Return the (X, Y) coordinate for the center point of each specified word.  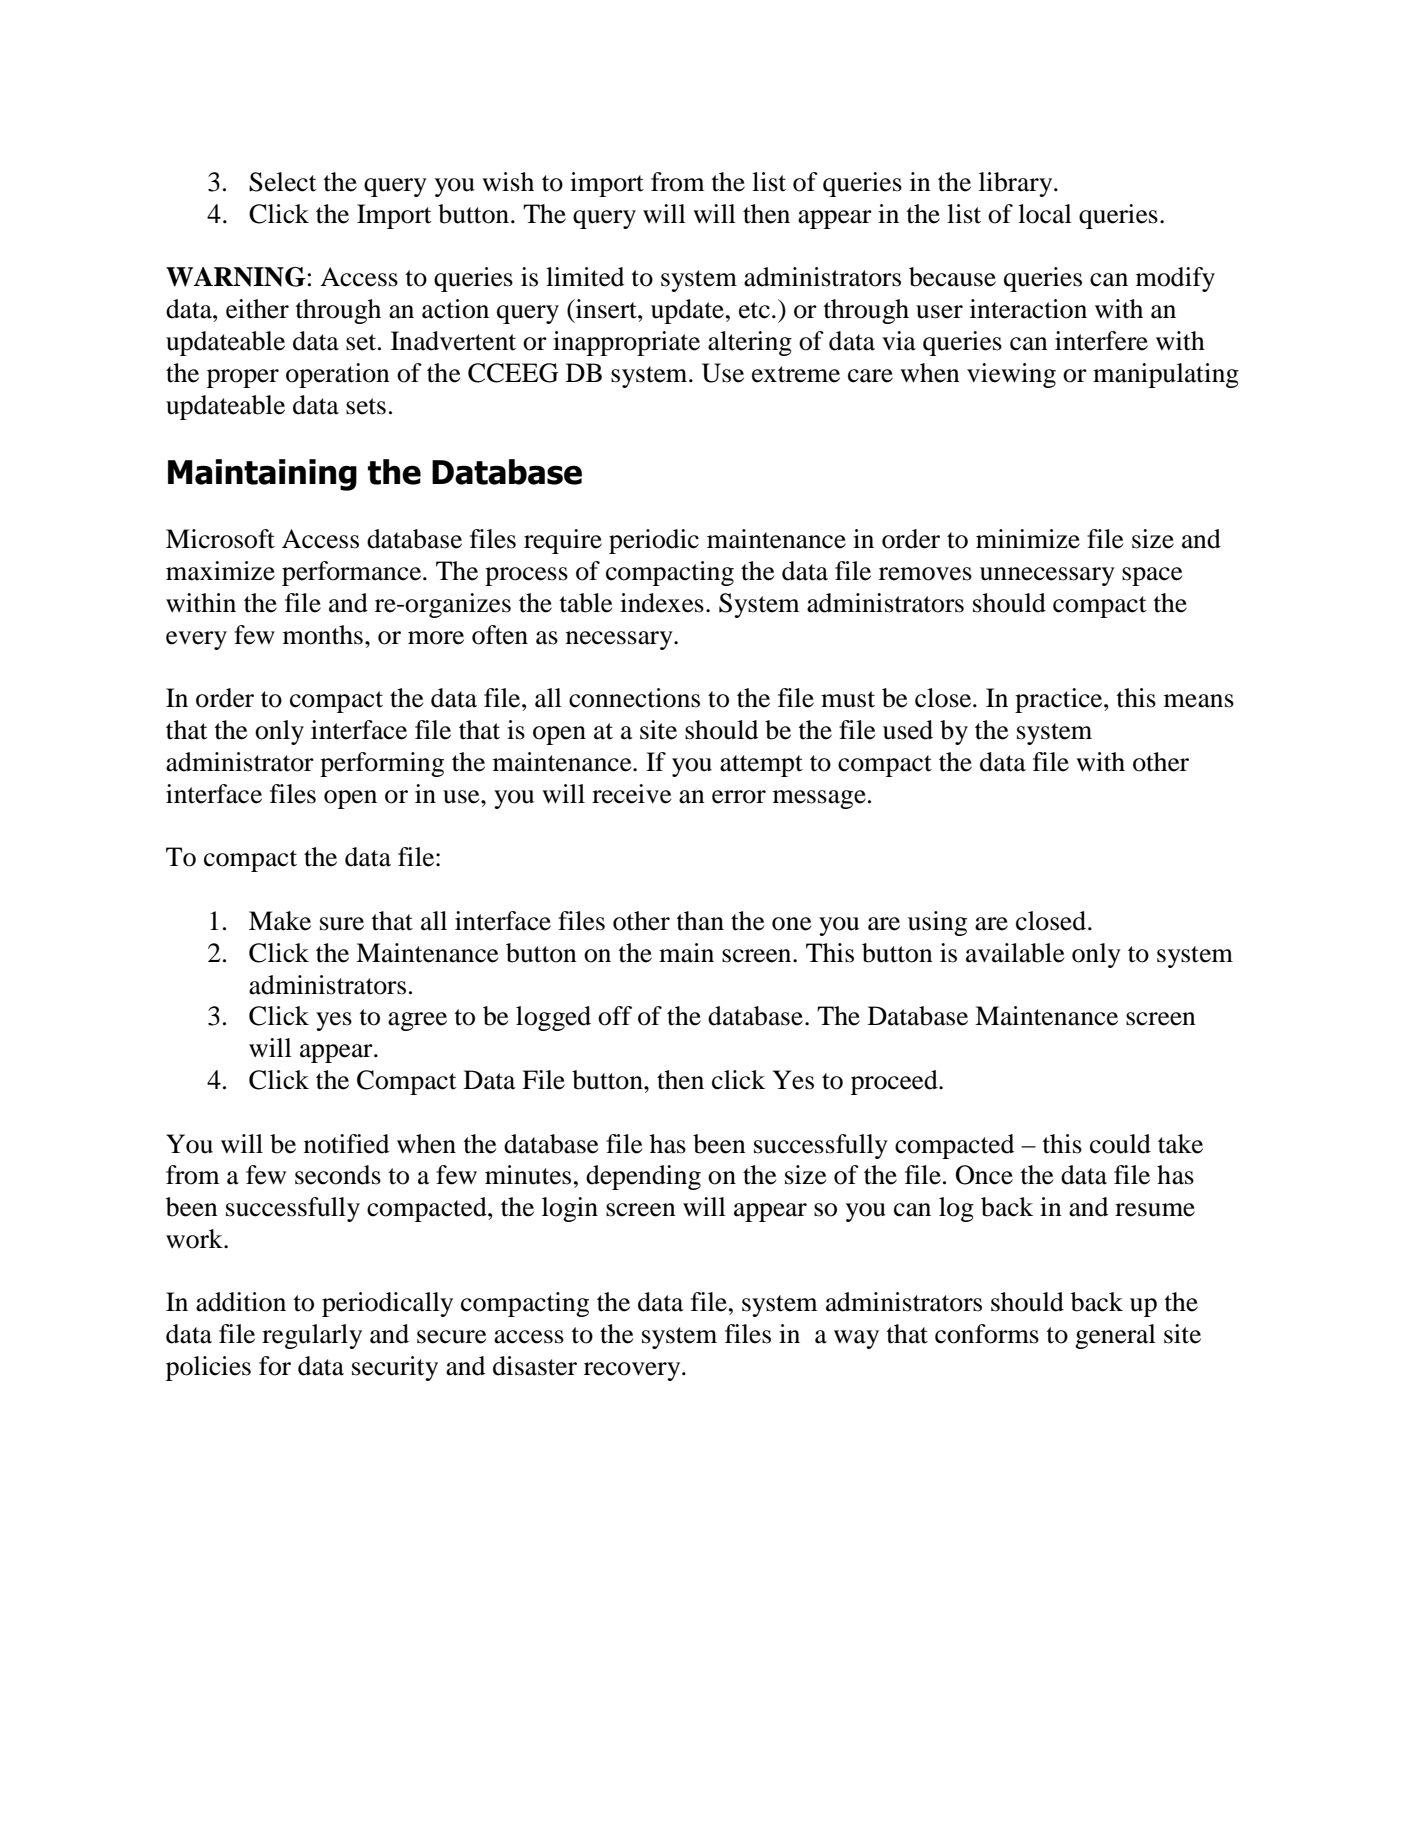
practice (1060, 700)
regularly (312, 1336)
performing (382, 764)
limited (585, 277)
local (1045, 214)
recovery (633, 1371)
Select (283, 182)
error (739, 797)
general (1115, 1336)
